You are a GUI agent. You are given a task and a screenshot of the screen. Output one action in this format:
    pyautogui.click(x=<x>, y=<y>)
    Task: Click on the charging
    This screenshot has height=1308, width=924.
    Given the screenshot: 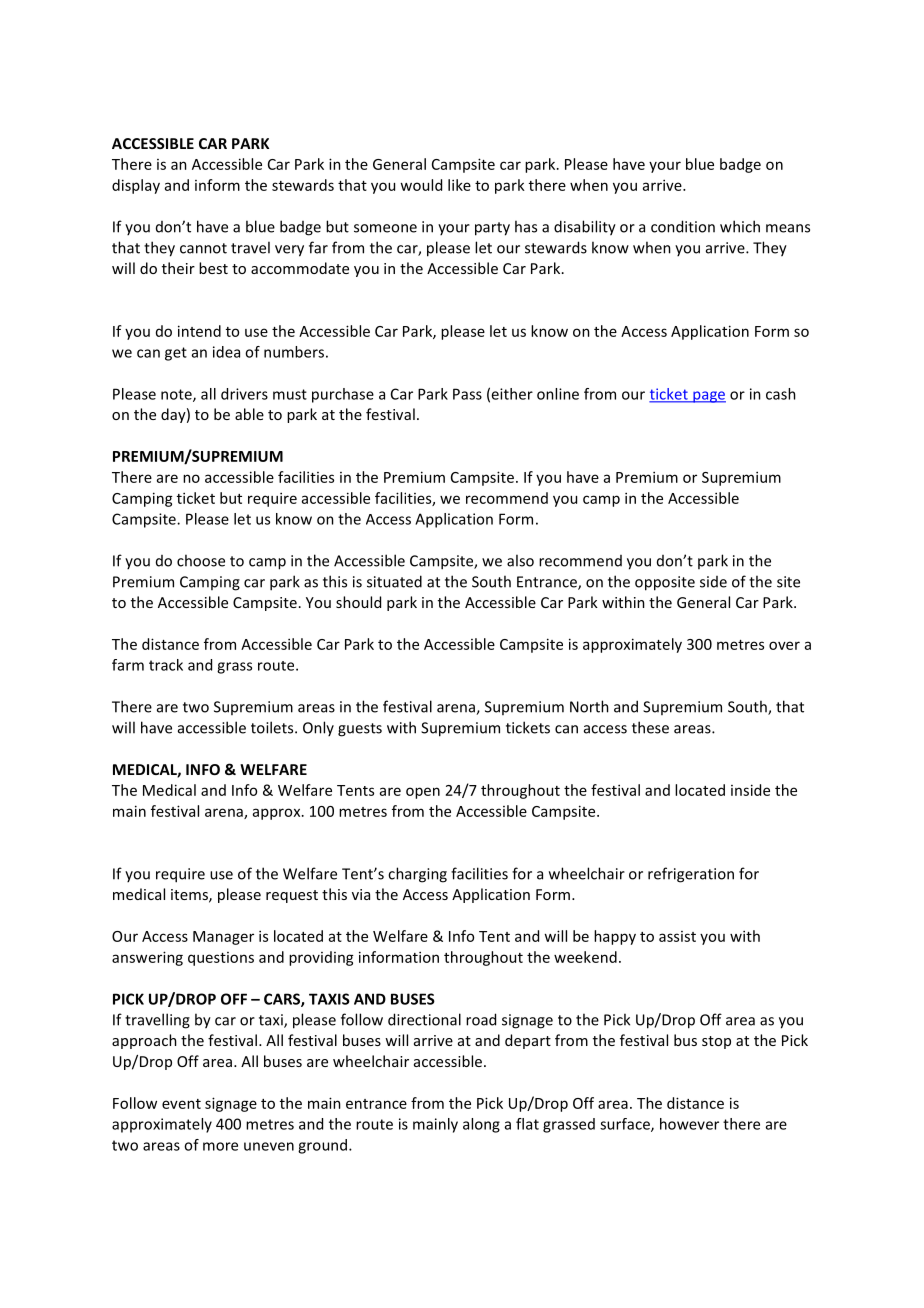 What is the action you would take?
    pyautogui.click(x=417, y=875)
